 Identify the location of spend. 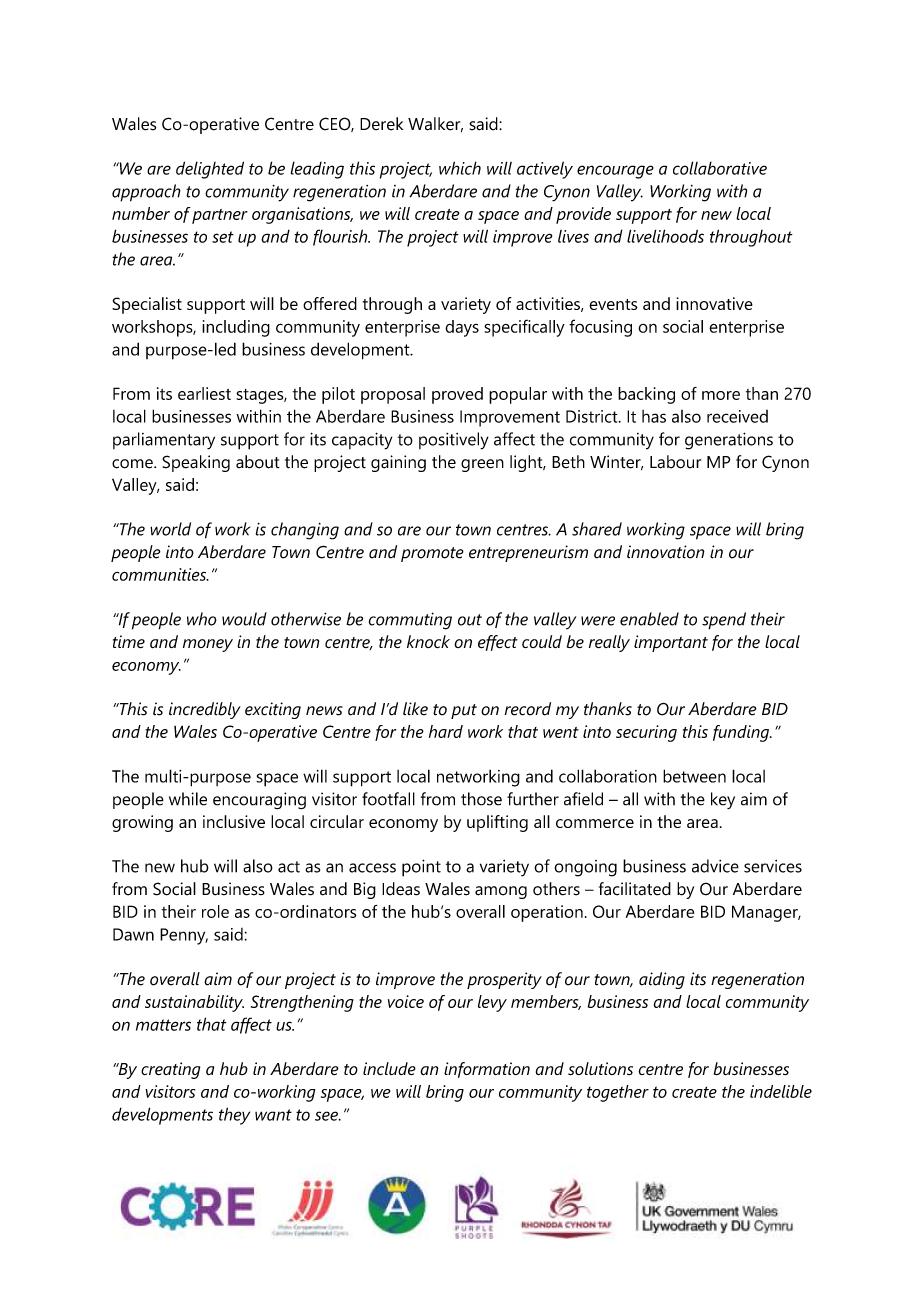
(724, 621).
